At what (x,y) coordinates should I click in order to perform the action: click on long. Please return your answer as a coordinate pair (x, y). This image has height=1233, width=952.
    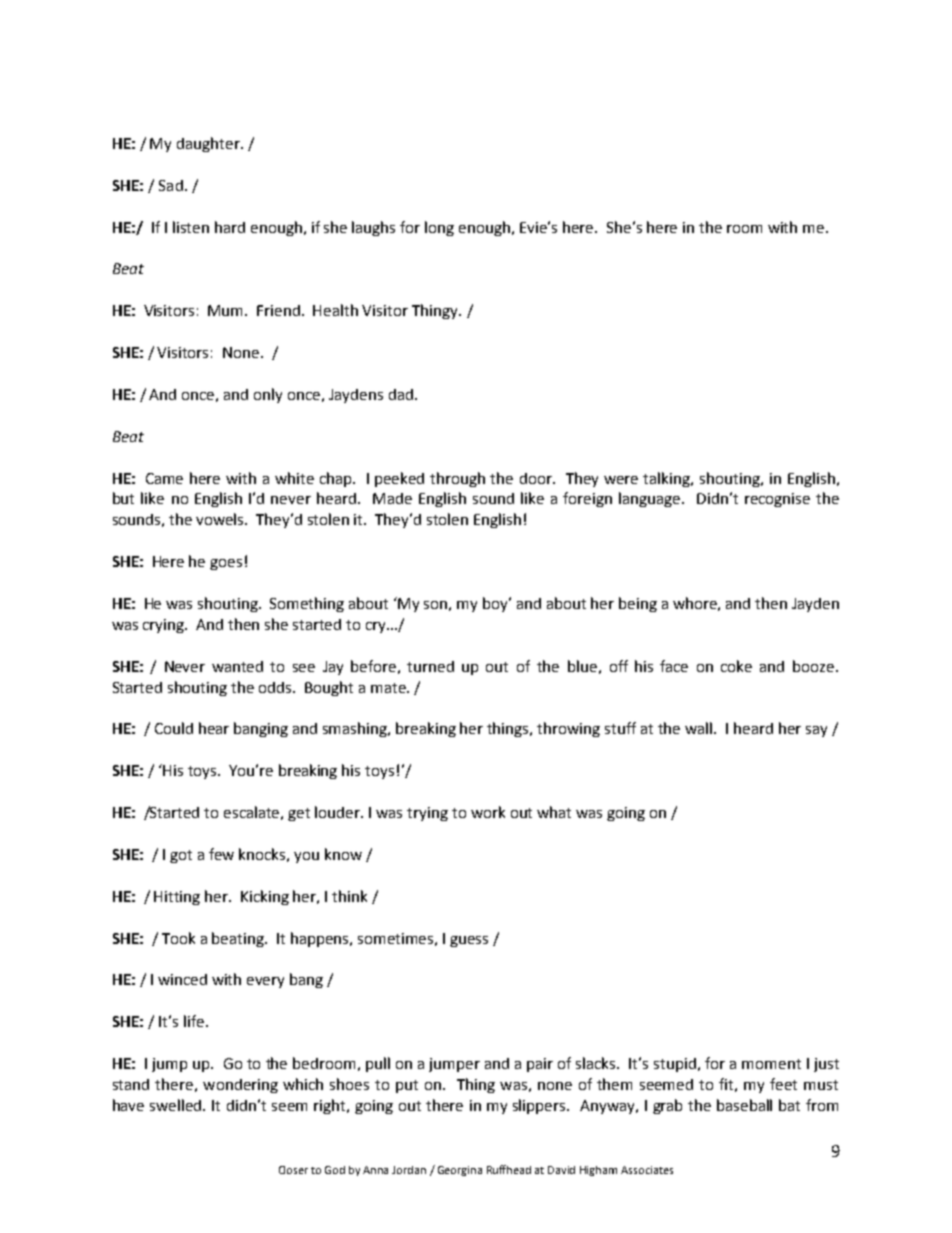
    Looking at the image, I should click on (439, 228).
